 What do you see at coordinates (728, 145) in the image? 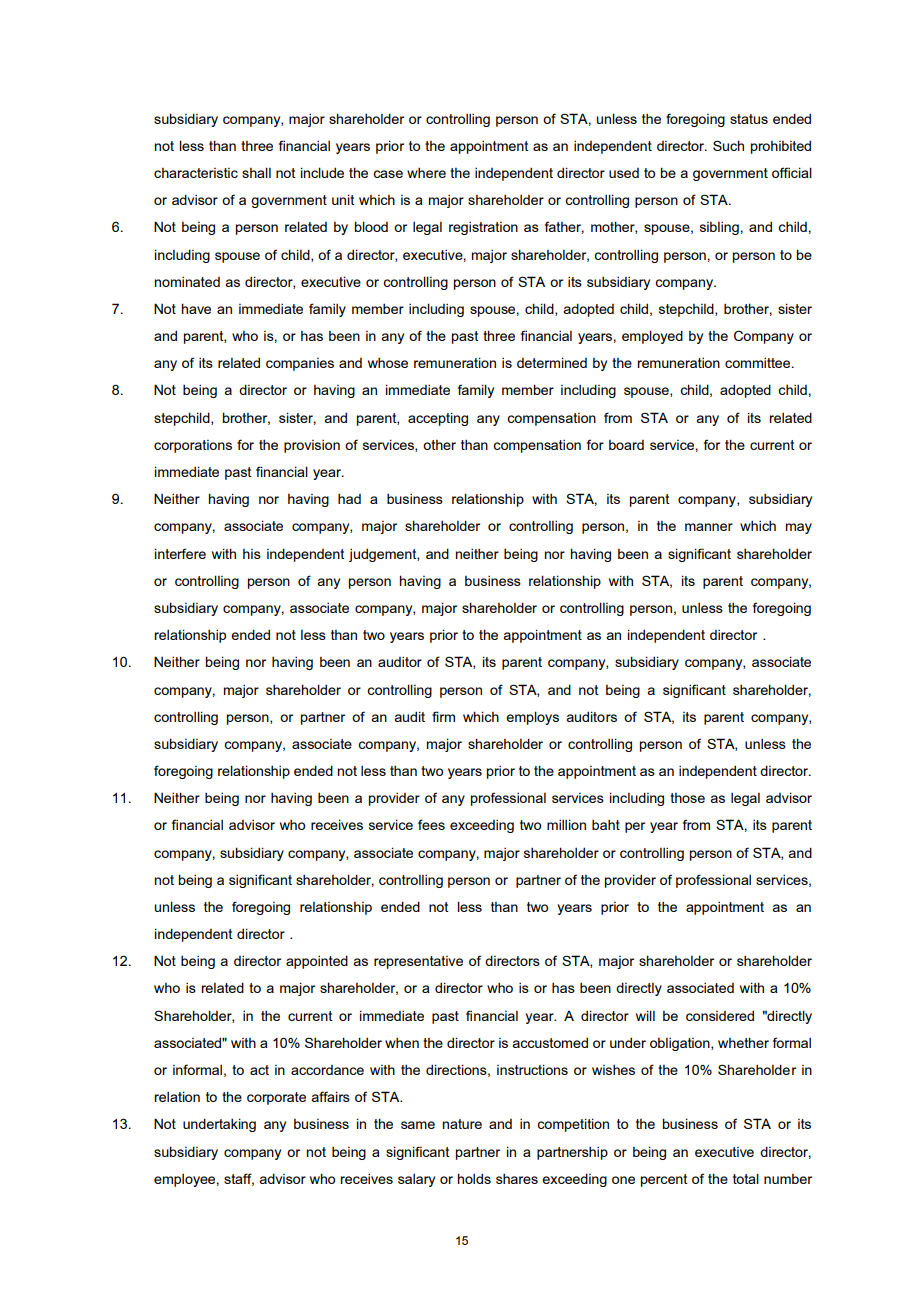
I see `Such` at bounding box center [728, 145].
